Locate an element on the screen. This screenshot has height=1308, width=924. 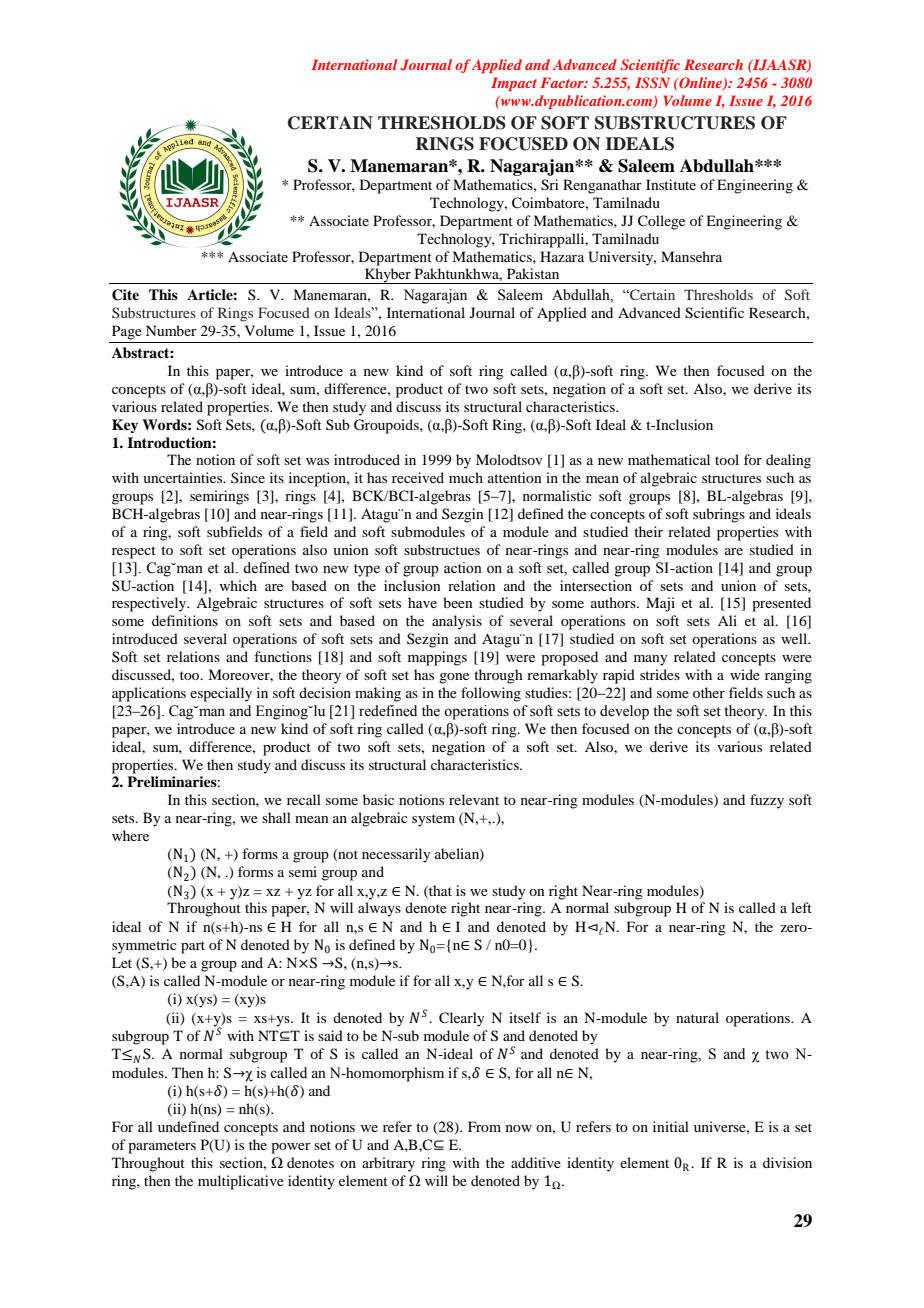
analysis is located at coordinates (457, 622).
